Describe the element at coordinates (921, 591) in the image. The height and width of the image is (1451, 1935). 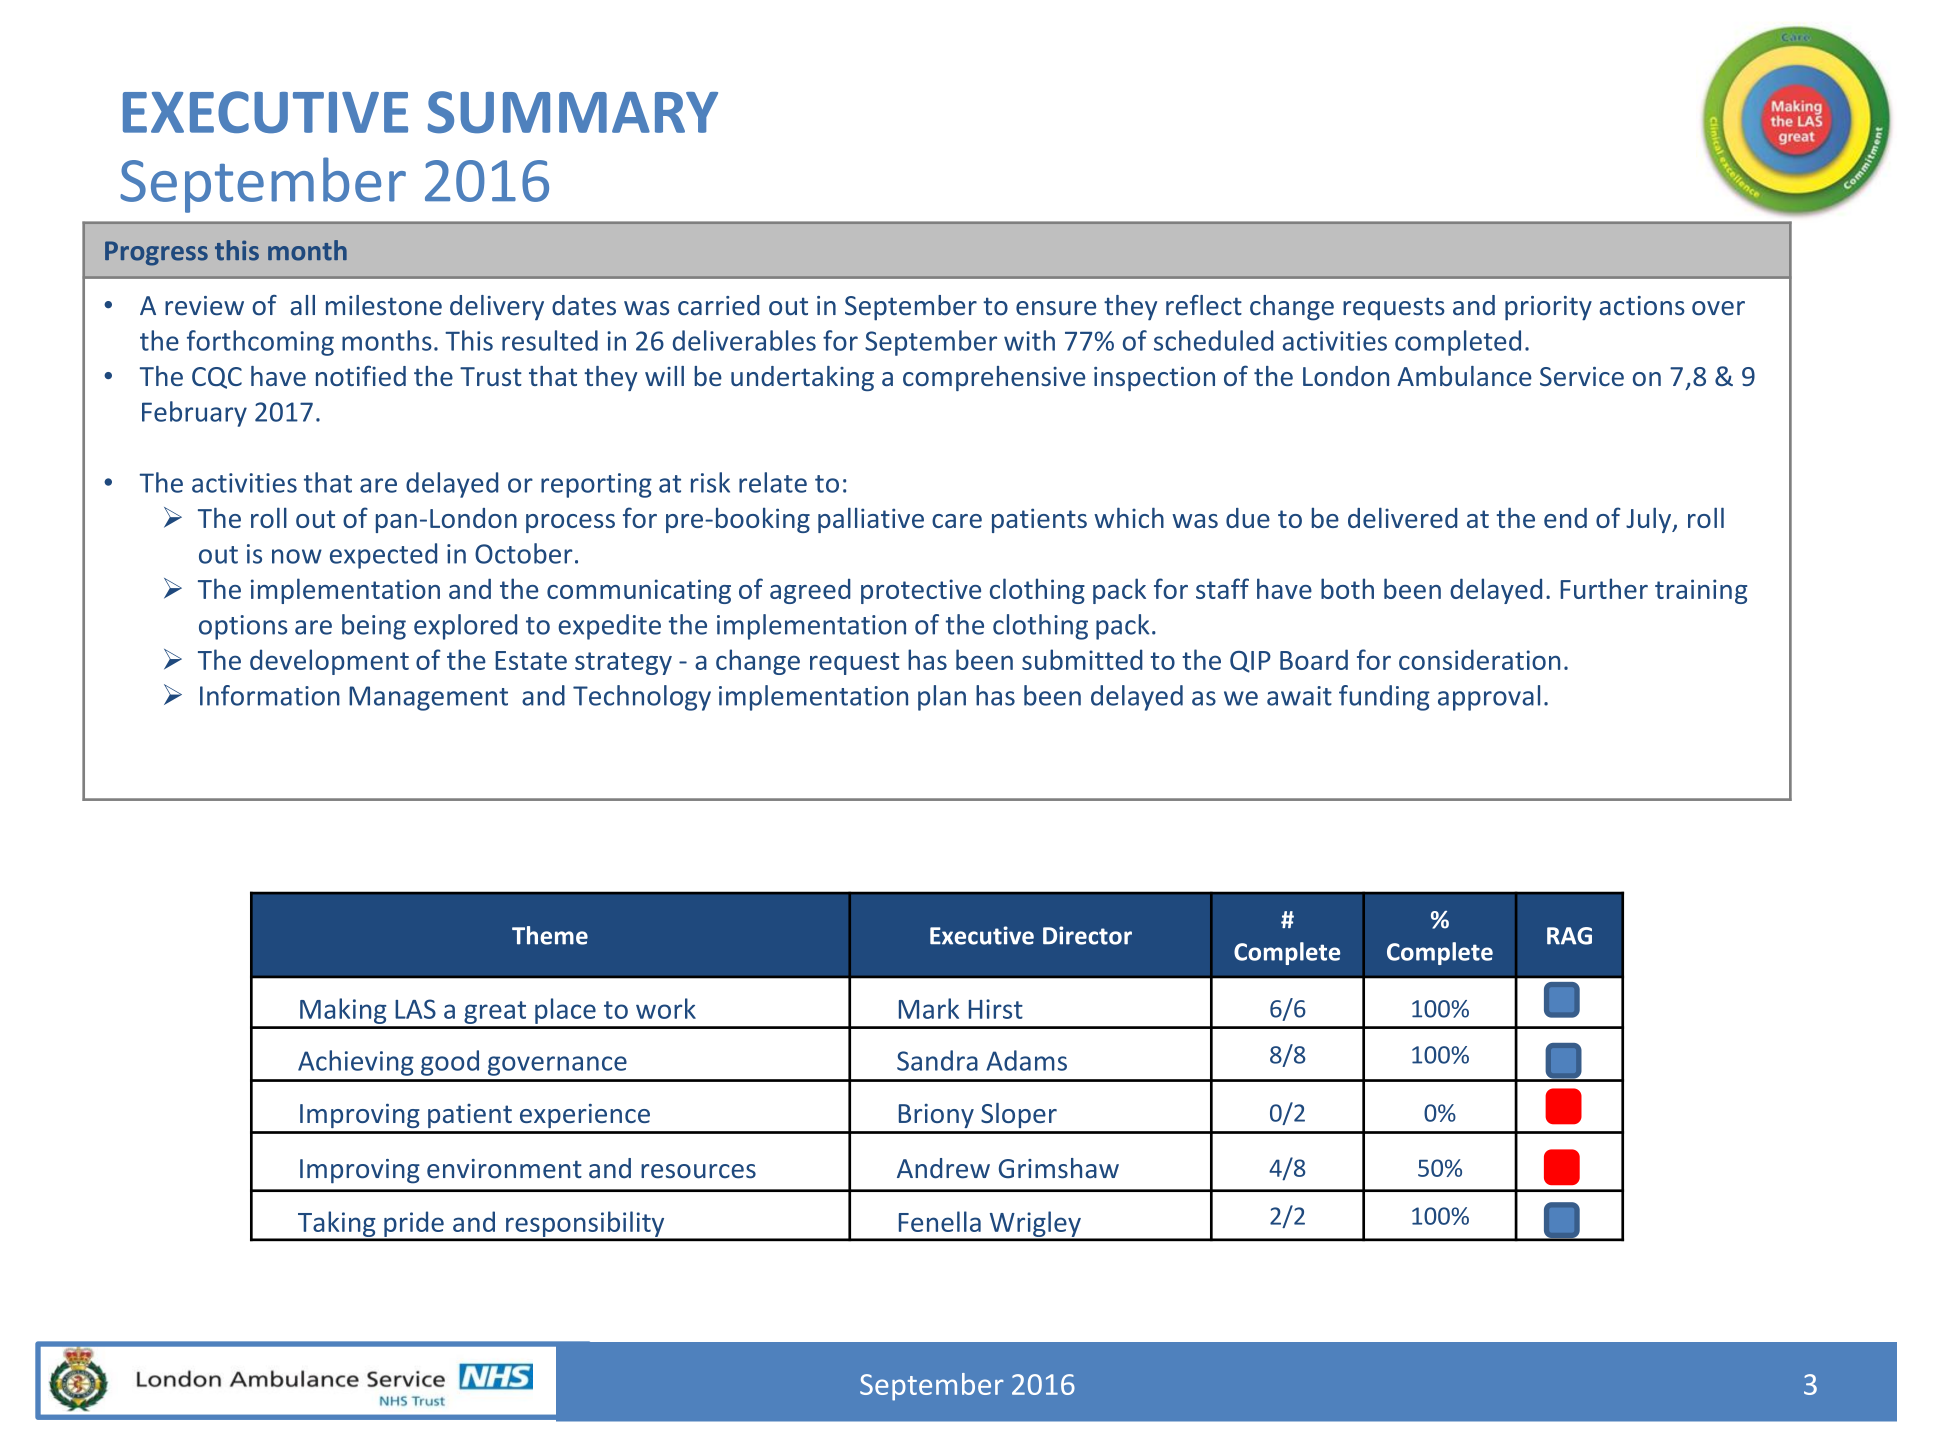
I see `protective` at that location.
